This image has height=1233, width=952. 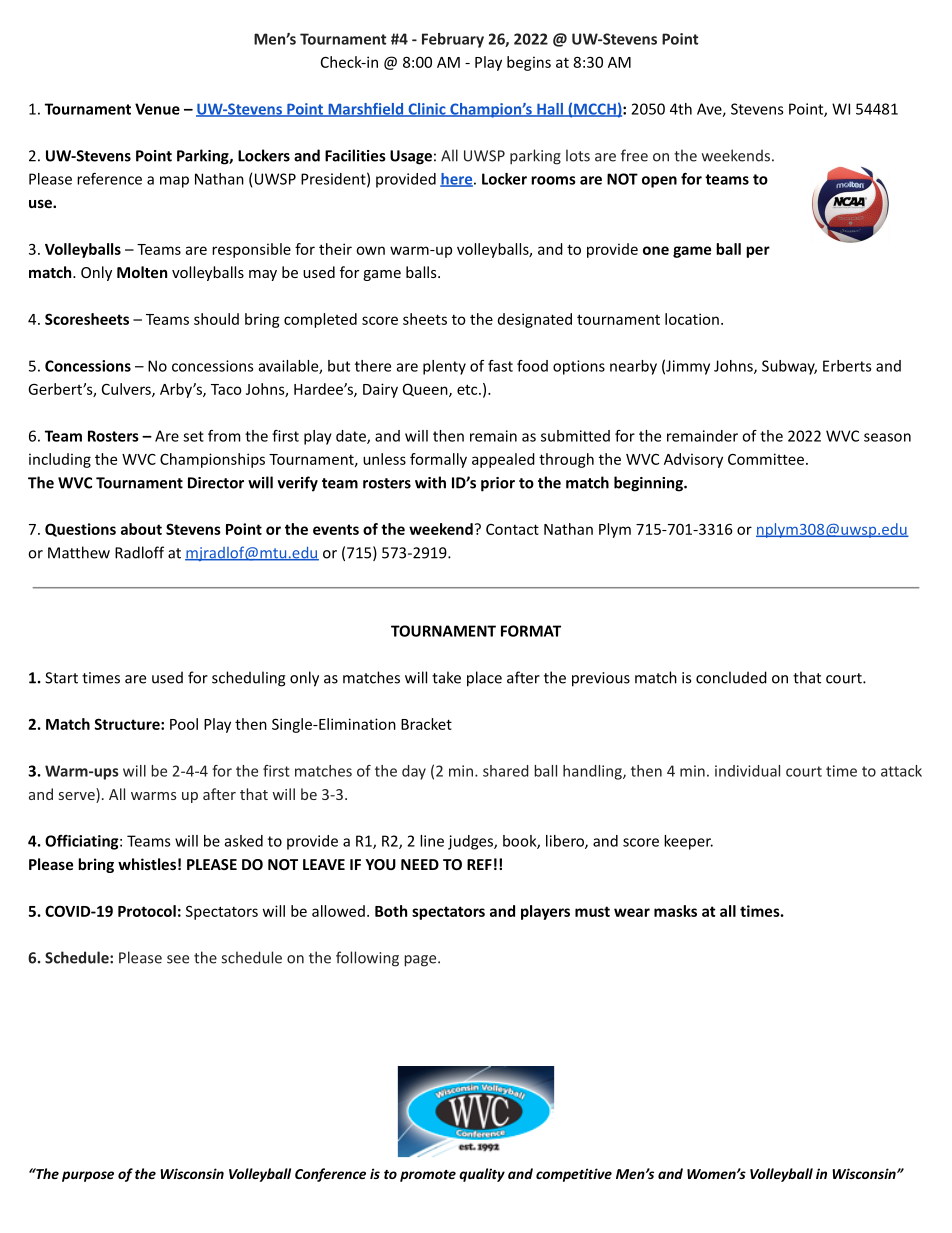 I want to click on FORMAT, so click(x=531, y=631).
